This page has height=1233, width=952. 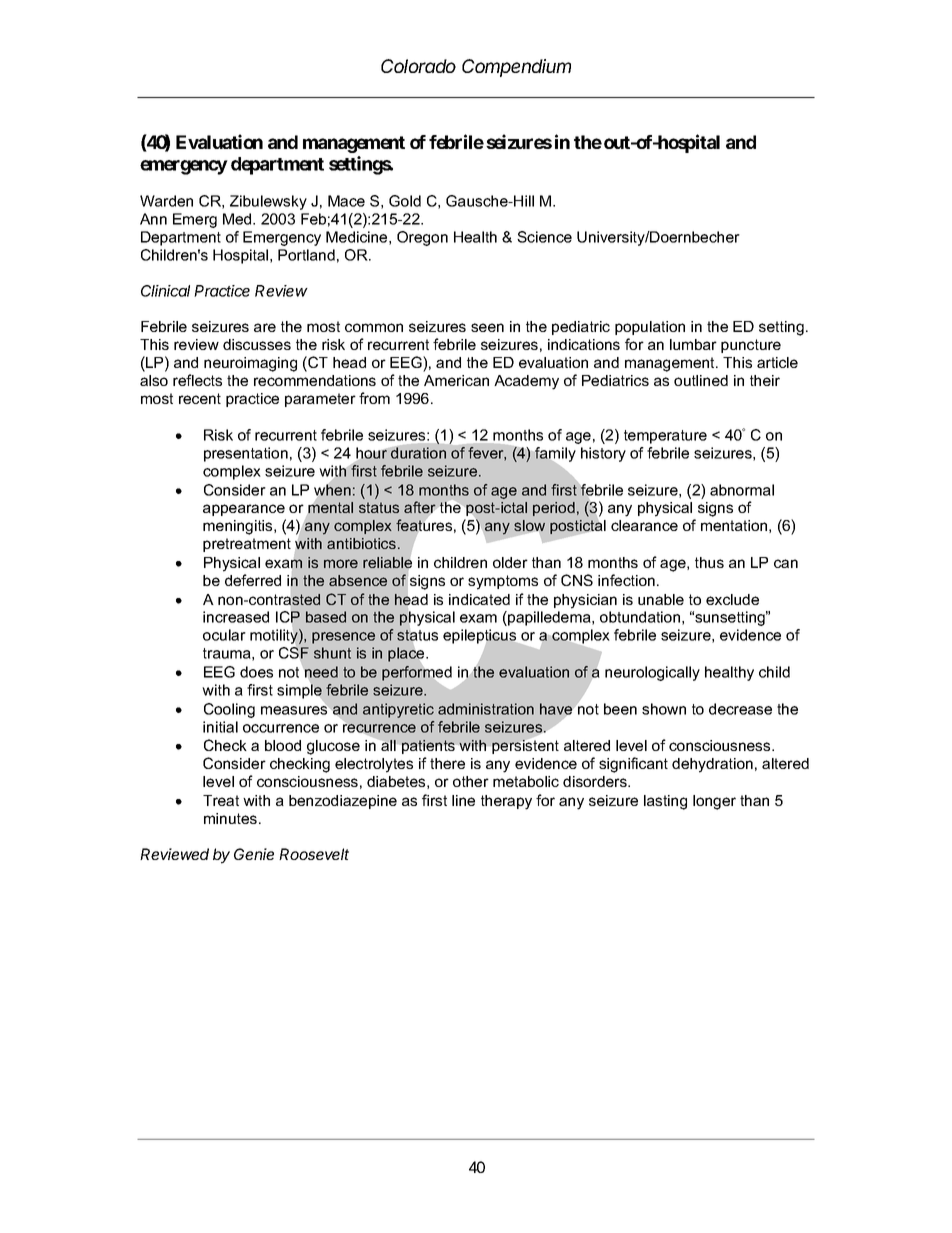 I want to click on duration, so click(x=417, y=452).
